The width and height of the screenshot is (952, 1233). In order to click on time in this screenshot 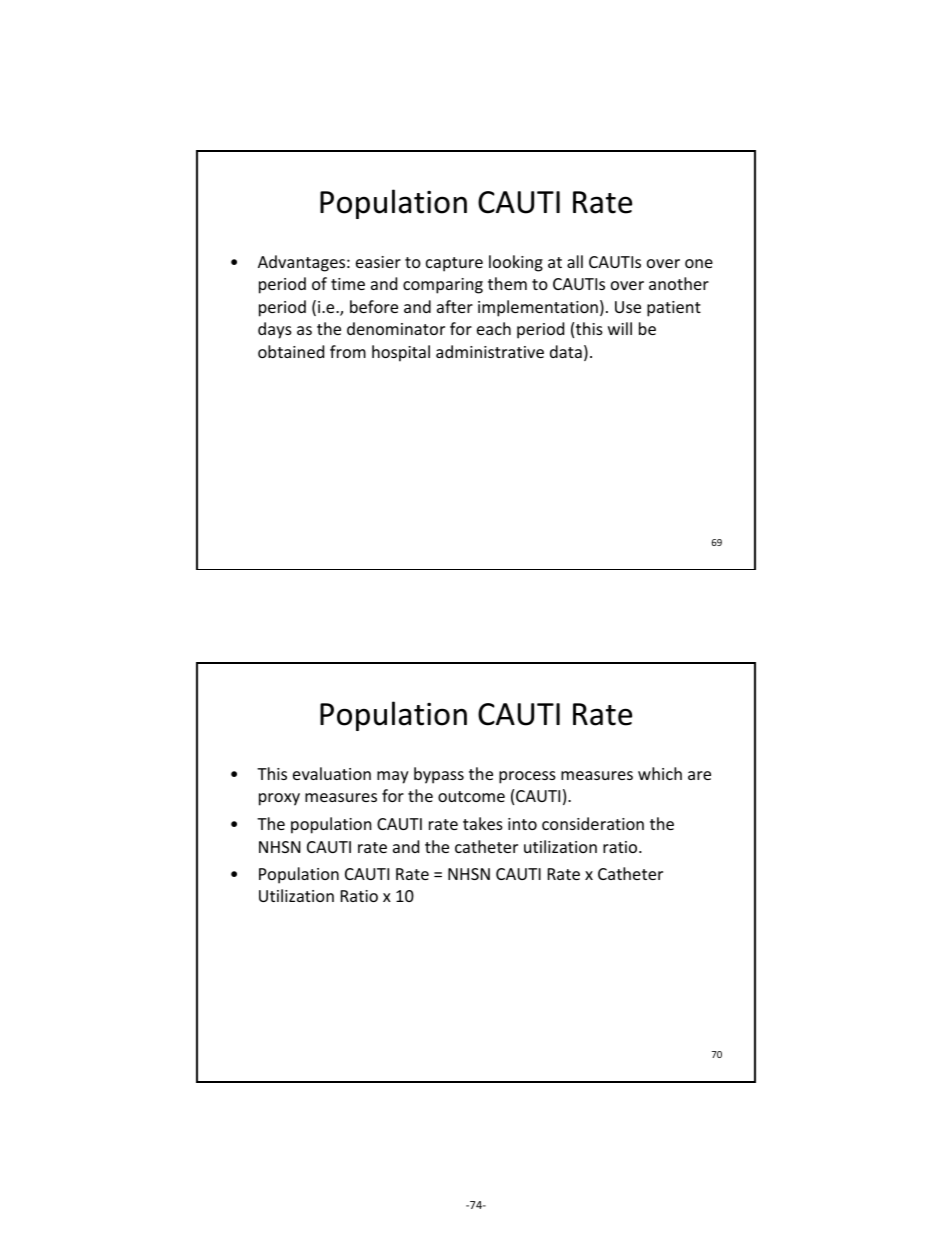, I will do `click(348, 284)`.
